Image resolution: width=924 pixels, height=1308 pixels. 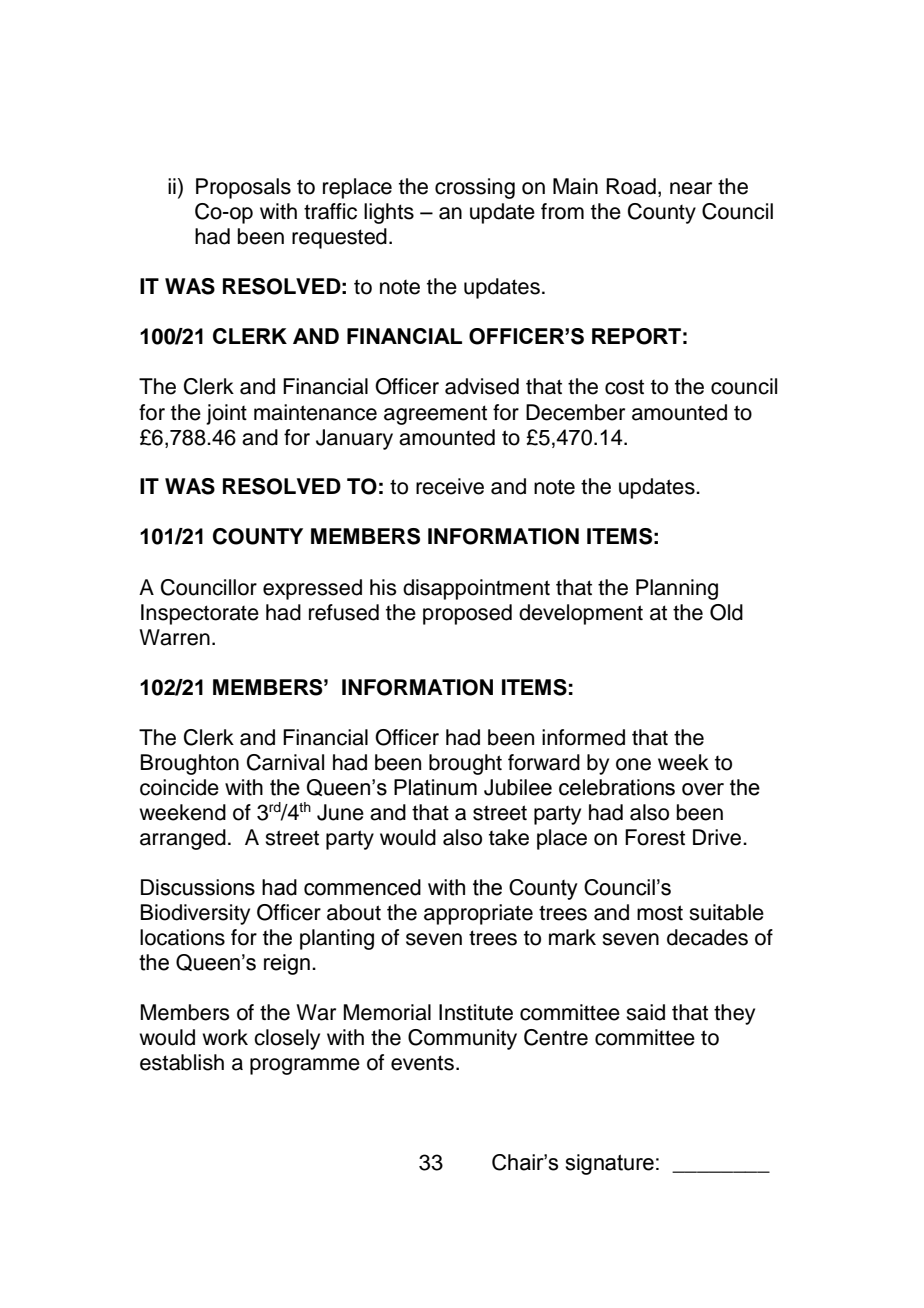 I want to click on near, so click(x=691, y=188).
